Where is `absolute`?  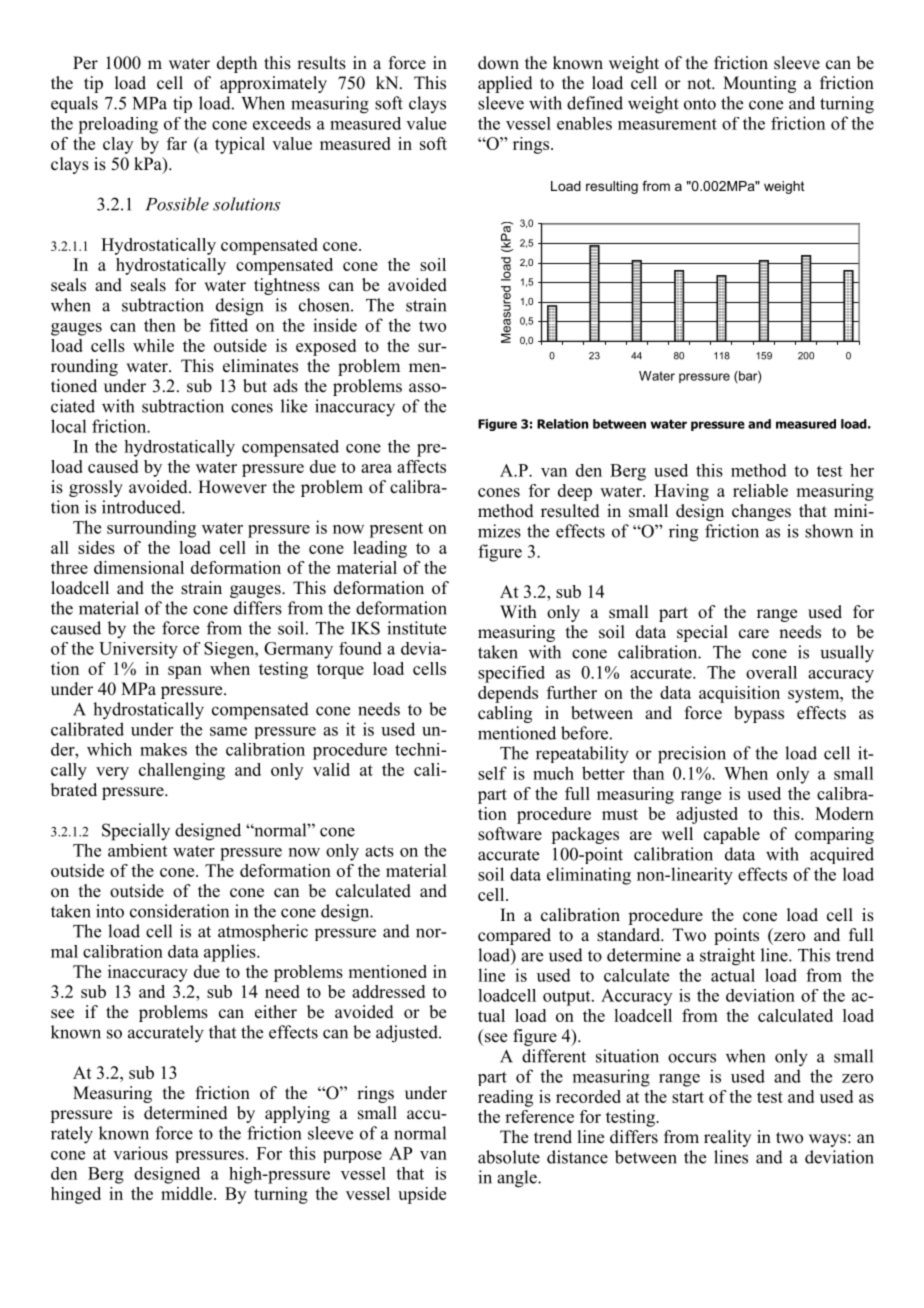
absolute is located at coordinates (509, 1157).
